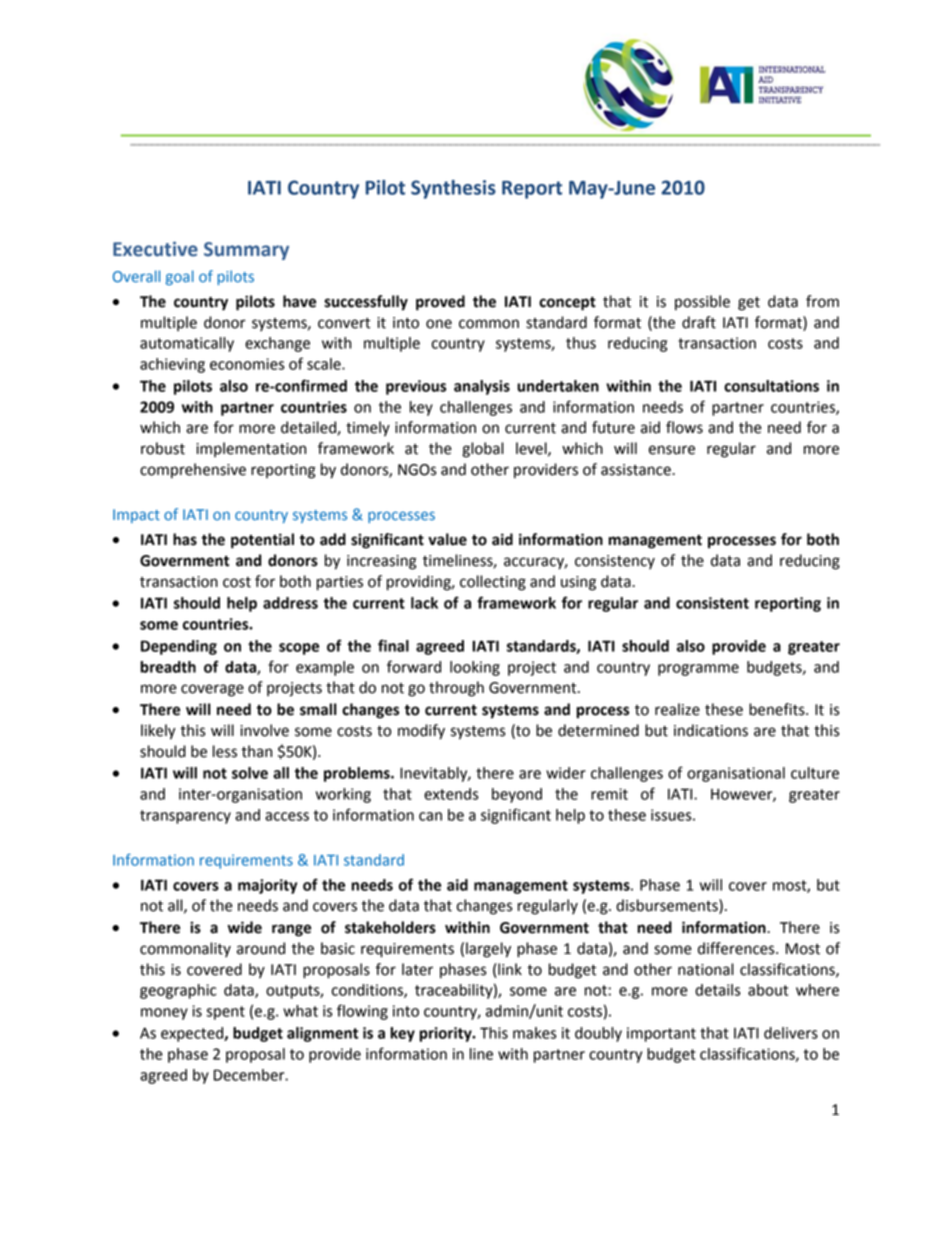 Image resolution: width=952 pixels, height=1233 pixels. What do you see at coordinates (483, 450) in the screenshot?
I see `global` at bounding box center [483, 450].
